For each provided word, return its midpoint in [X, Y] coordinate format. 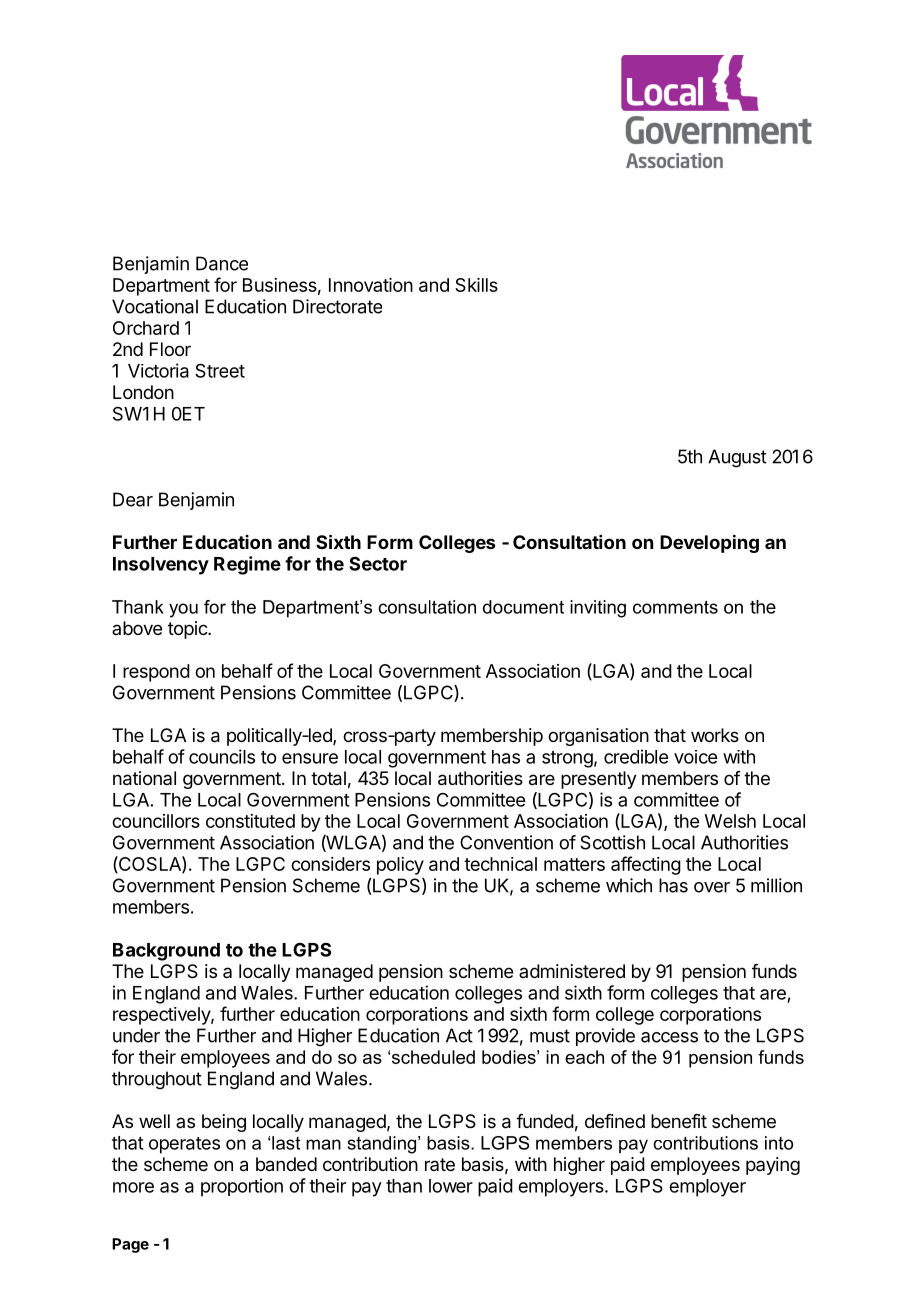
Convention [506, 842]
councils [222, 756]
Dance [222, 263]
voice [695, 757]
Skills [476, 285]
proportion [242, 1187]
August [737, 458]
